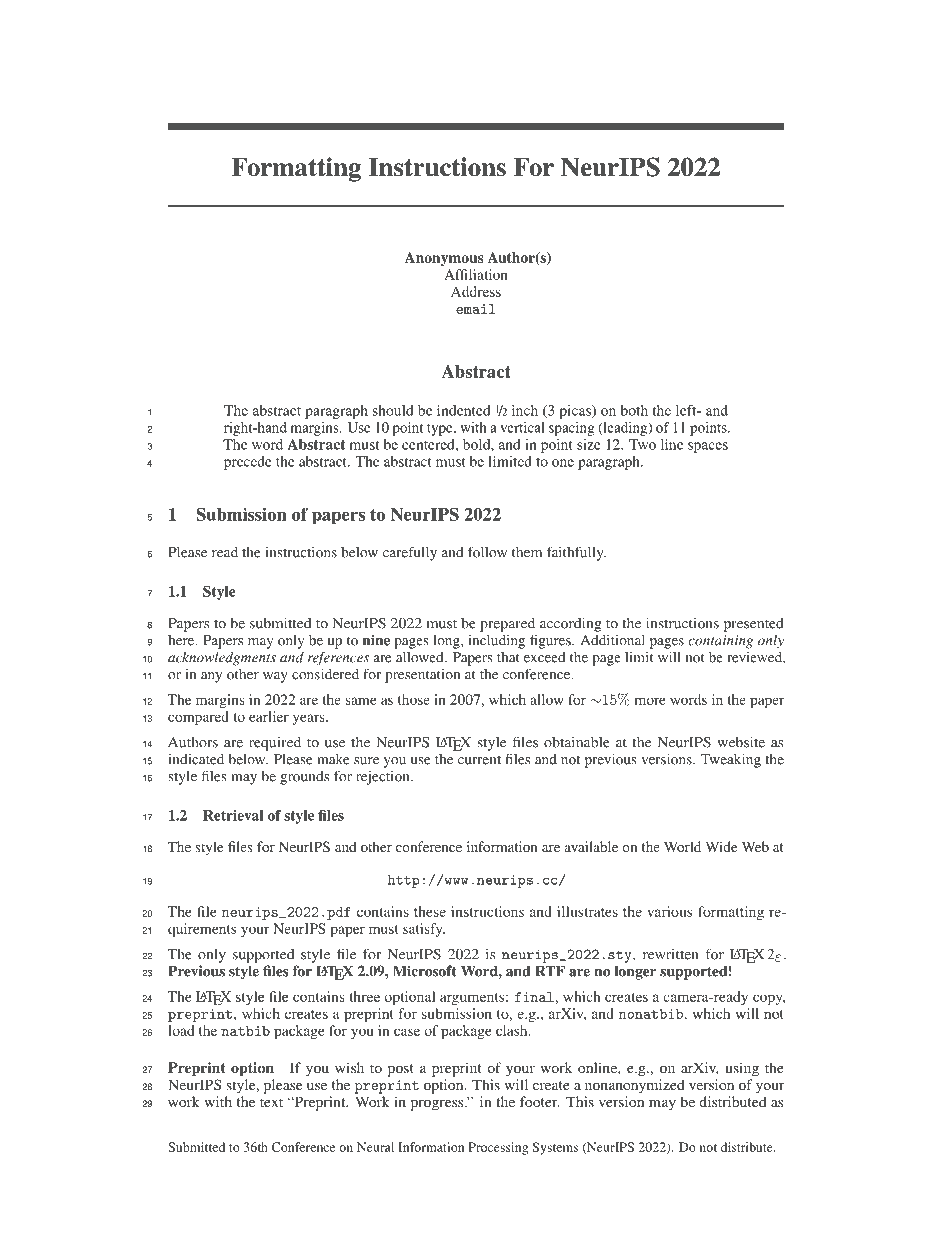 The width and height of the page is (952, 1233). Describe the element at coordinates (634, 410) in the page. I see `both` at that location.
